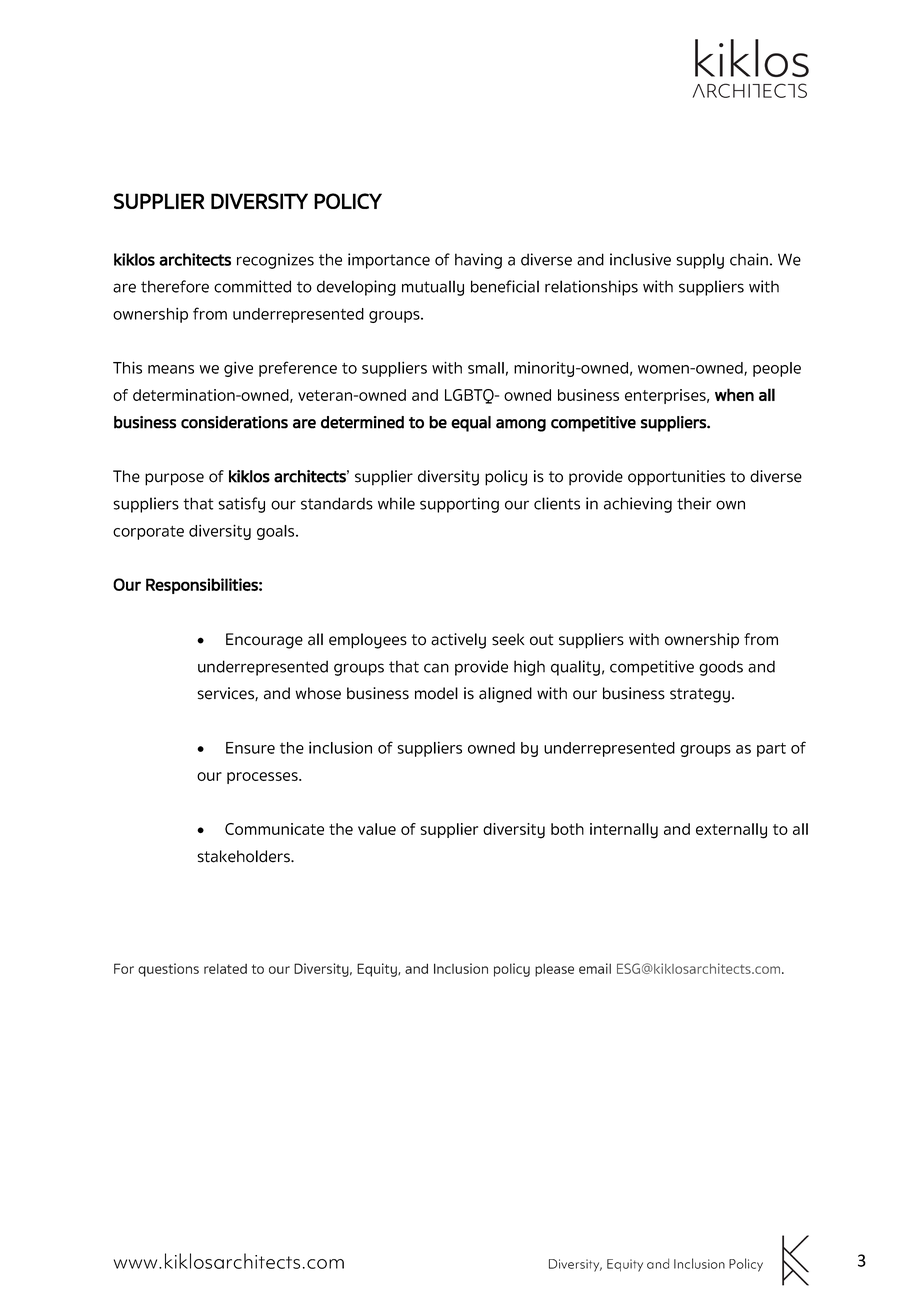 The width and height of the screenshot is (924, 1308). Describe the element at coordinates (436, 693) in the screenshot. I see `model` at that location.
